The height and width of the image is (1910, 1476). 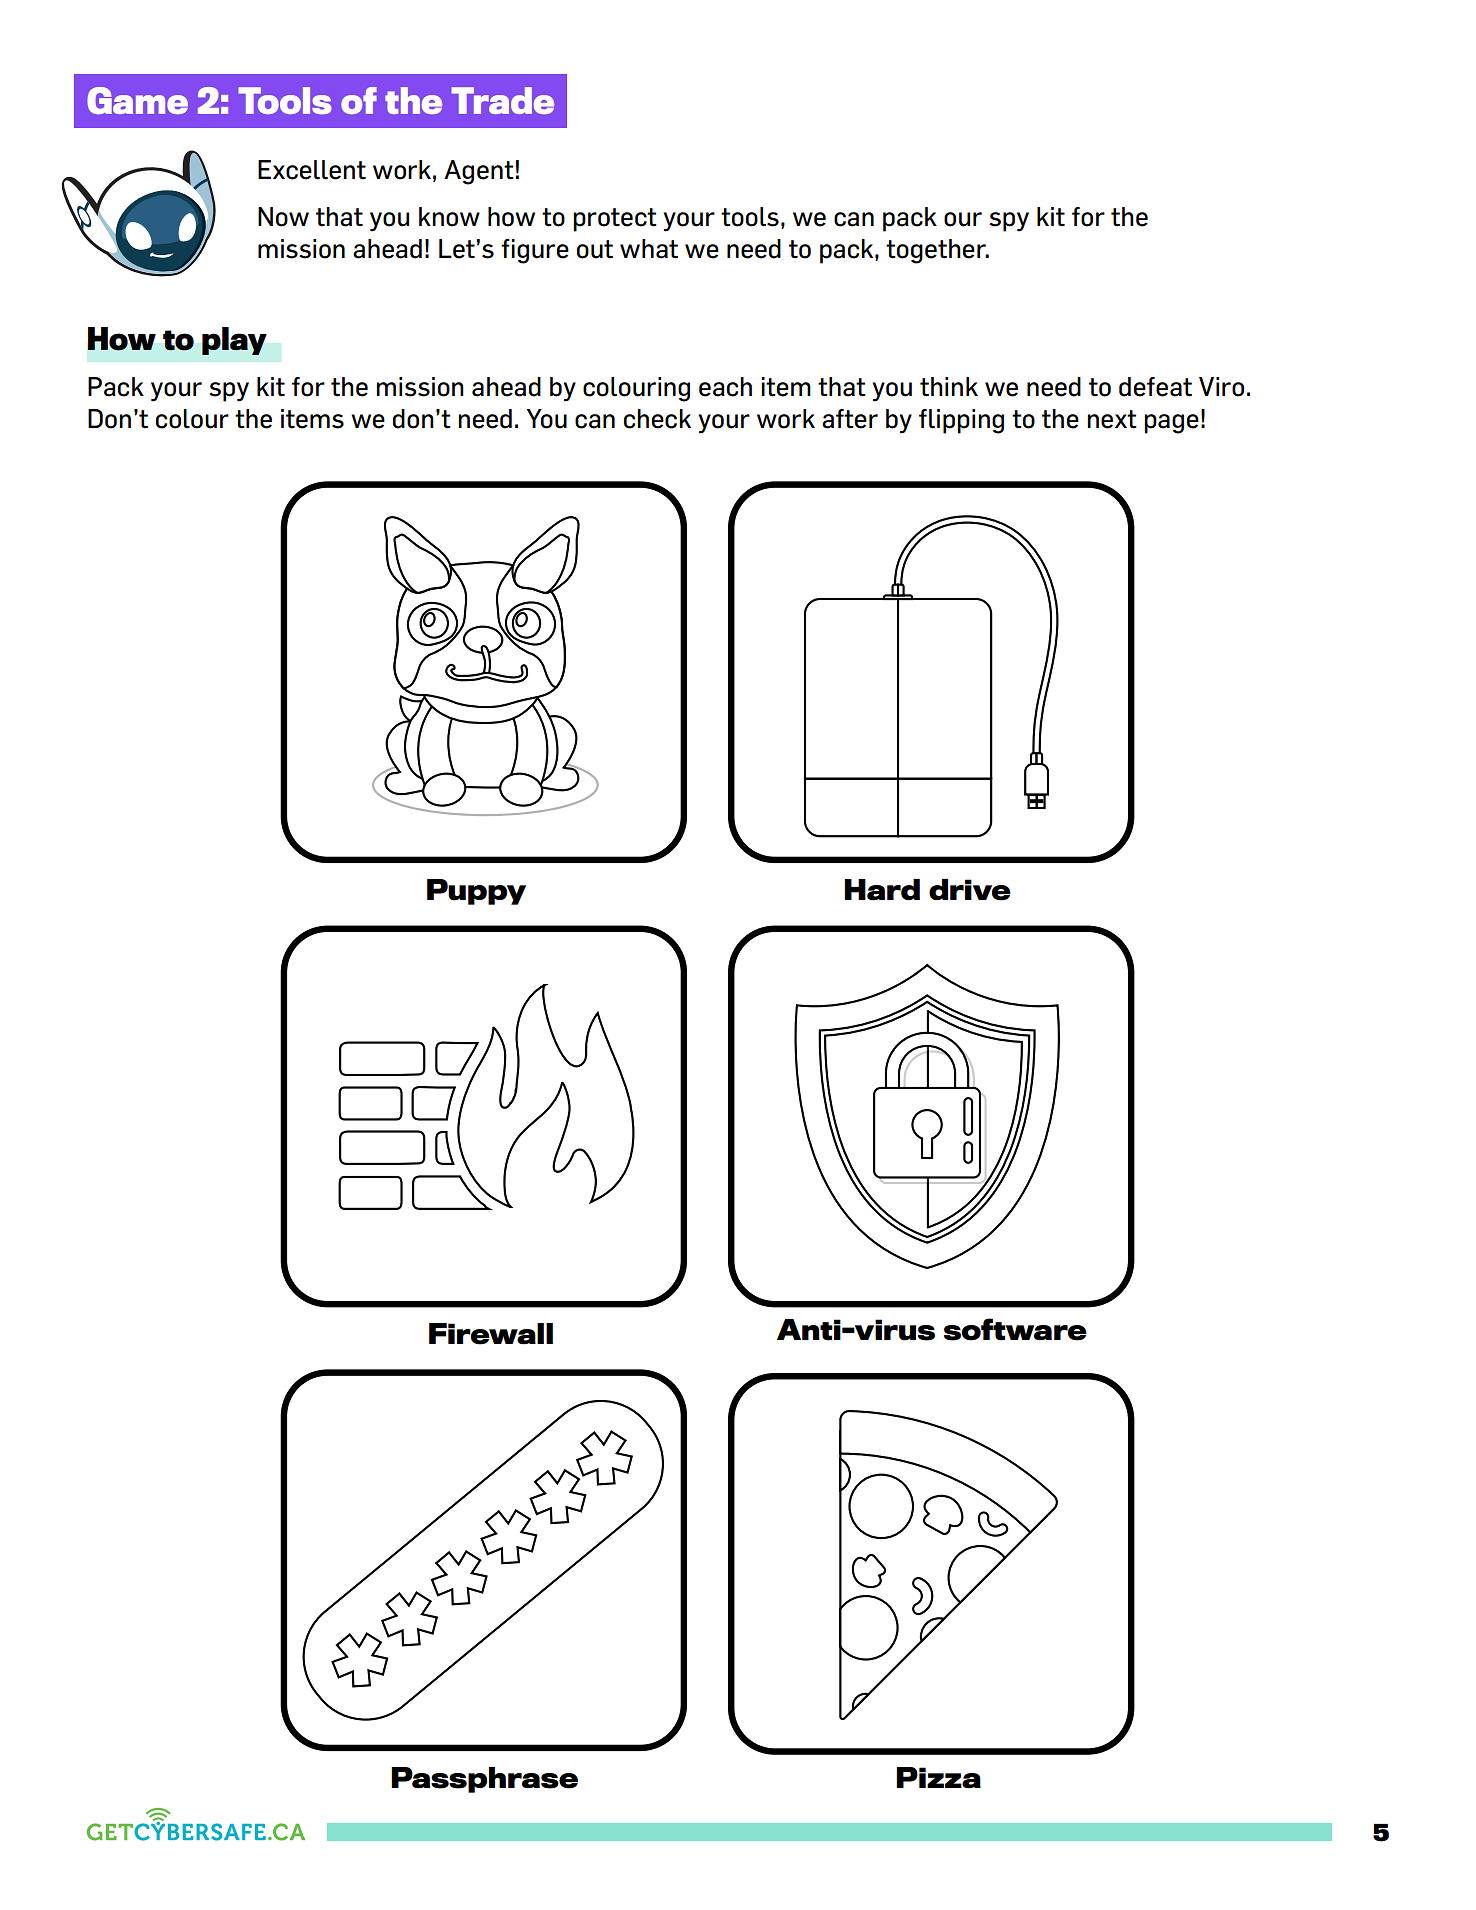 What do you see at coordinates (312, 170) in the image?
I see `Excellent` at bounding box center [312, 170].
